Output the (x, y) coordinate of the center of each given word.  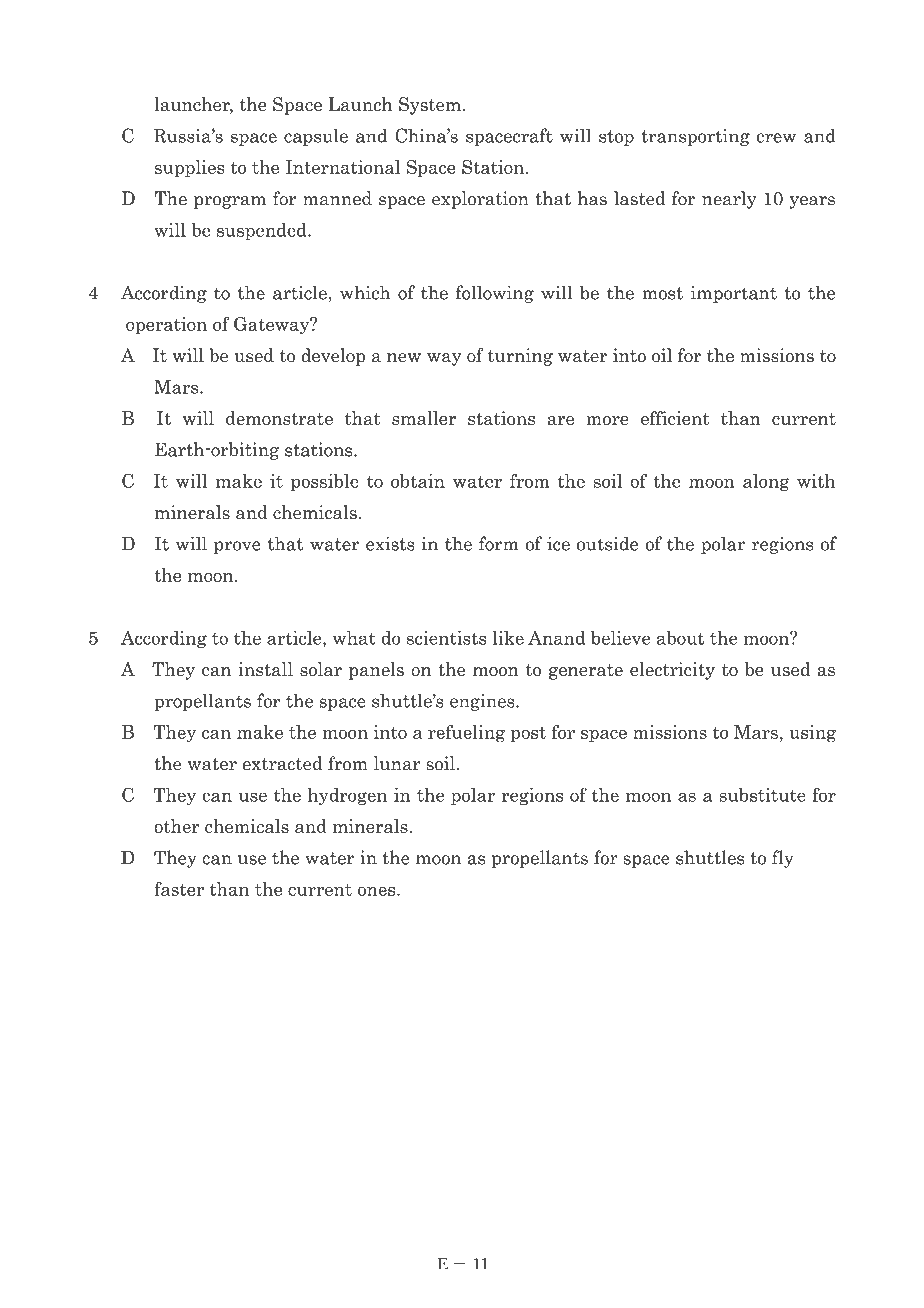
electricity (672, 671)
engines (483, 702)
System (430, 106)
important (734, 294)
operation (166, 326)
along (766, 483)
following (495, 294)
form (499, 543)
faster (179, 888)
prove (237, 547)
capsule (316, 137)
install (265, 669)
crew (776, 138)
